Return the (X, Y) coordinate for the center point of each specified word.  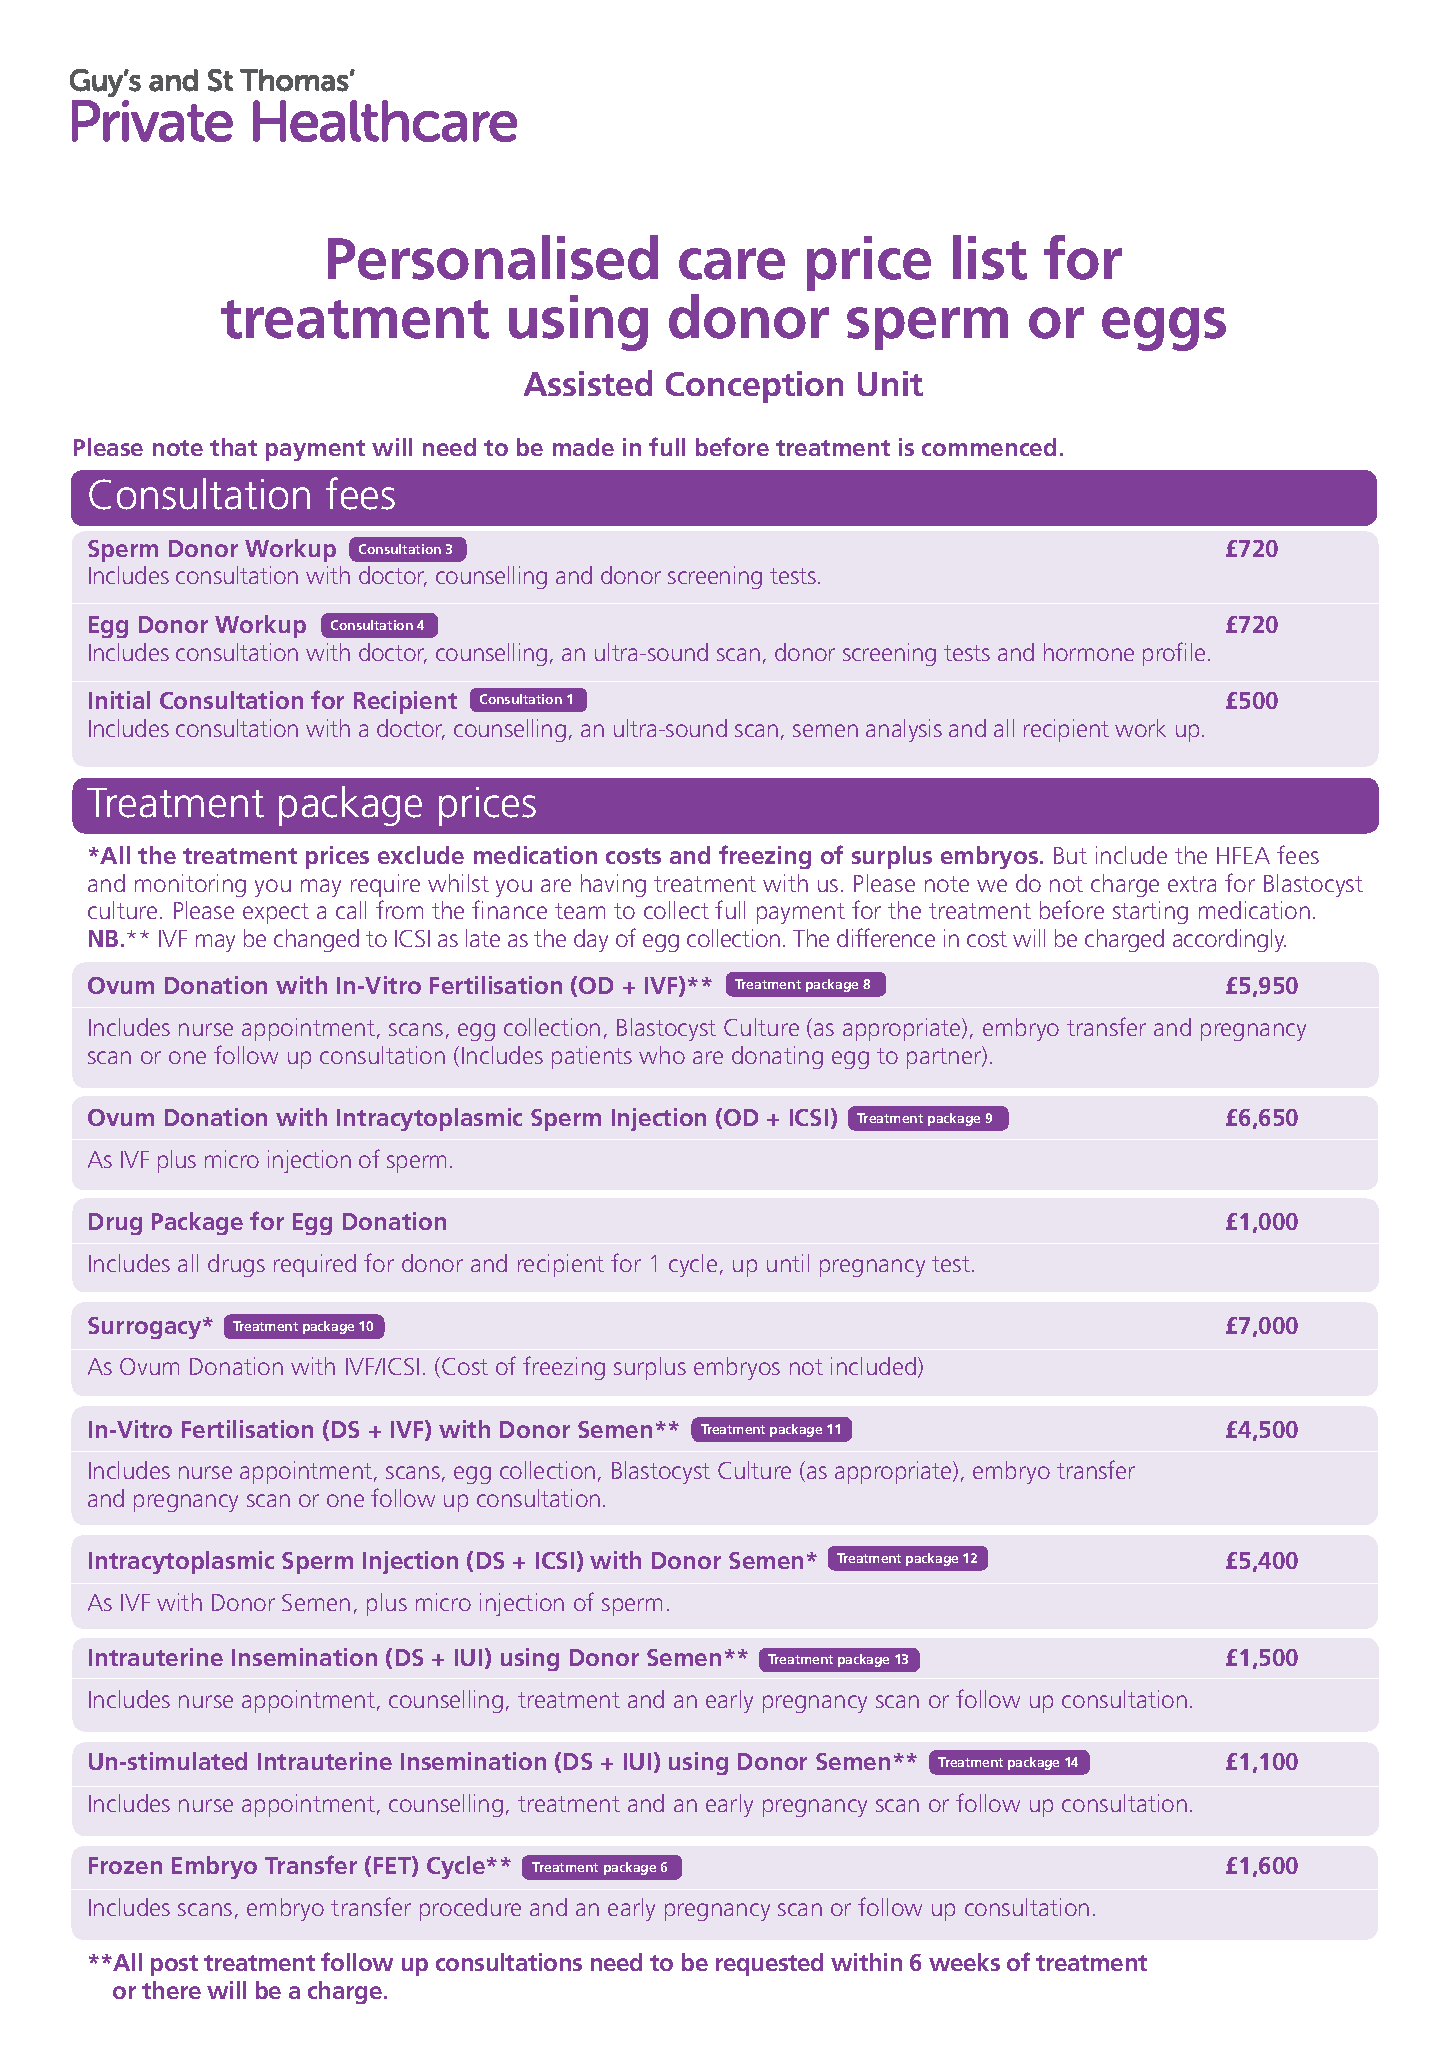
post (174, 1965)
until (788, 1263)
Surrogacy (146, 1328)
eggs (1164, 329)
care (732, 264)
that (233, 447)
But (1070, 855)
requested (769, 1964)
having (613, 885)
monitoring (190, 885)
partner (945, 1057)
